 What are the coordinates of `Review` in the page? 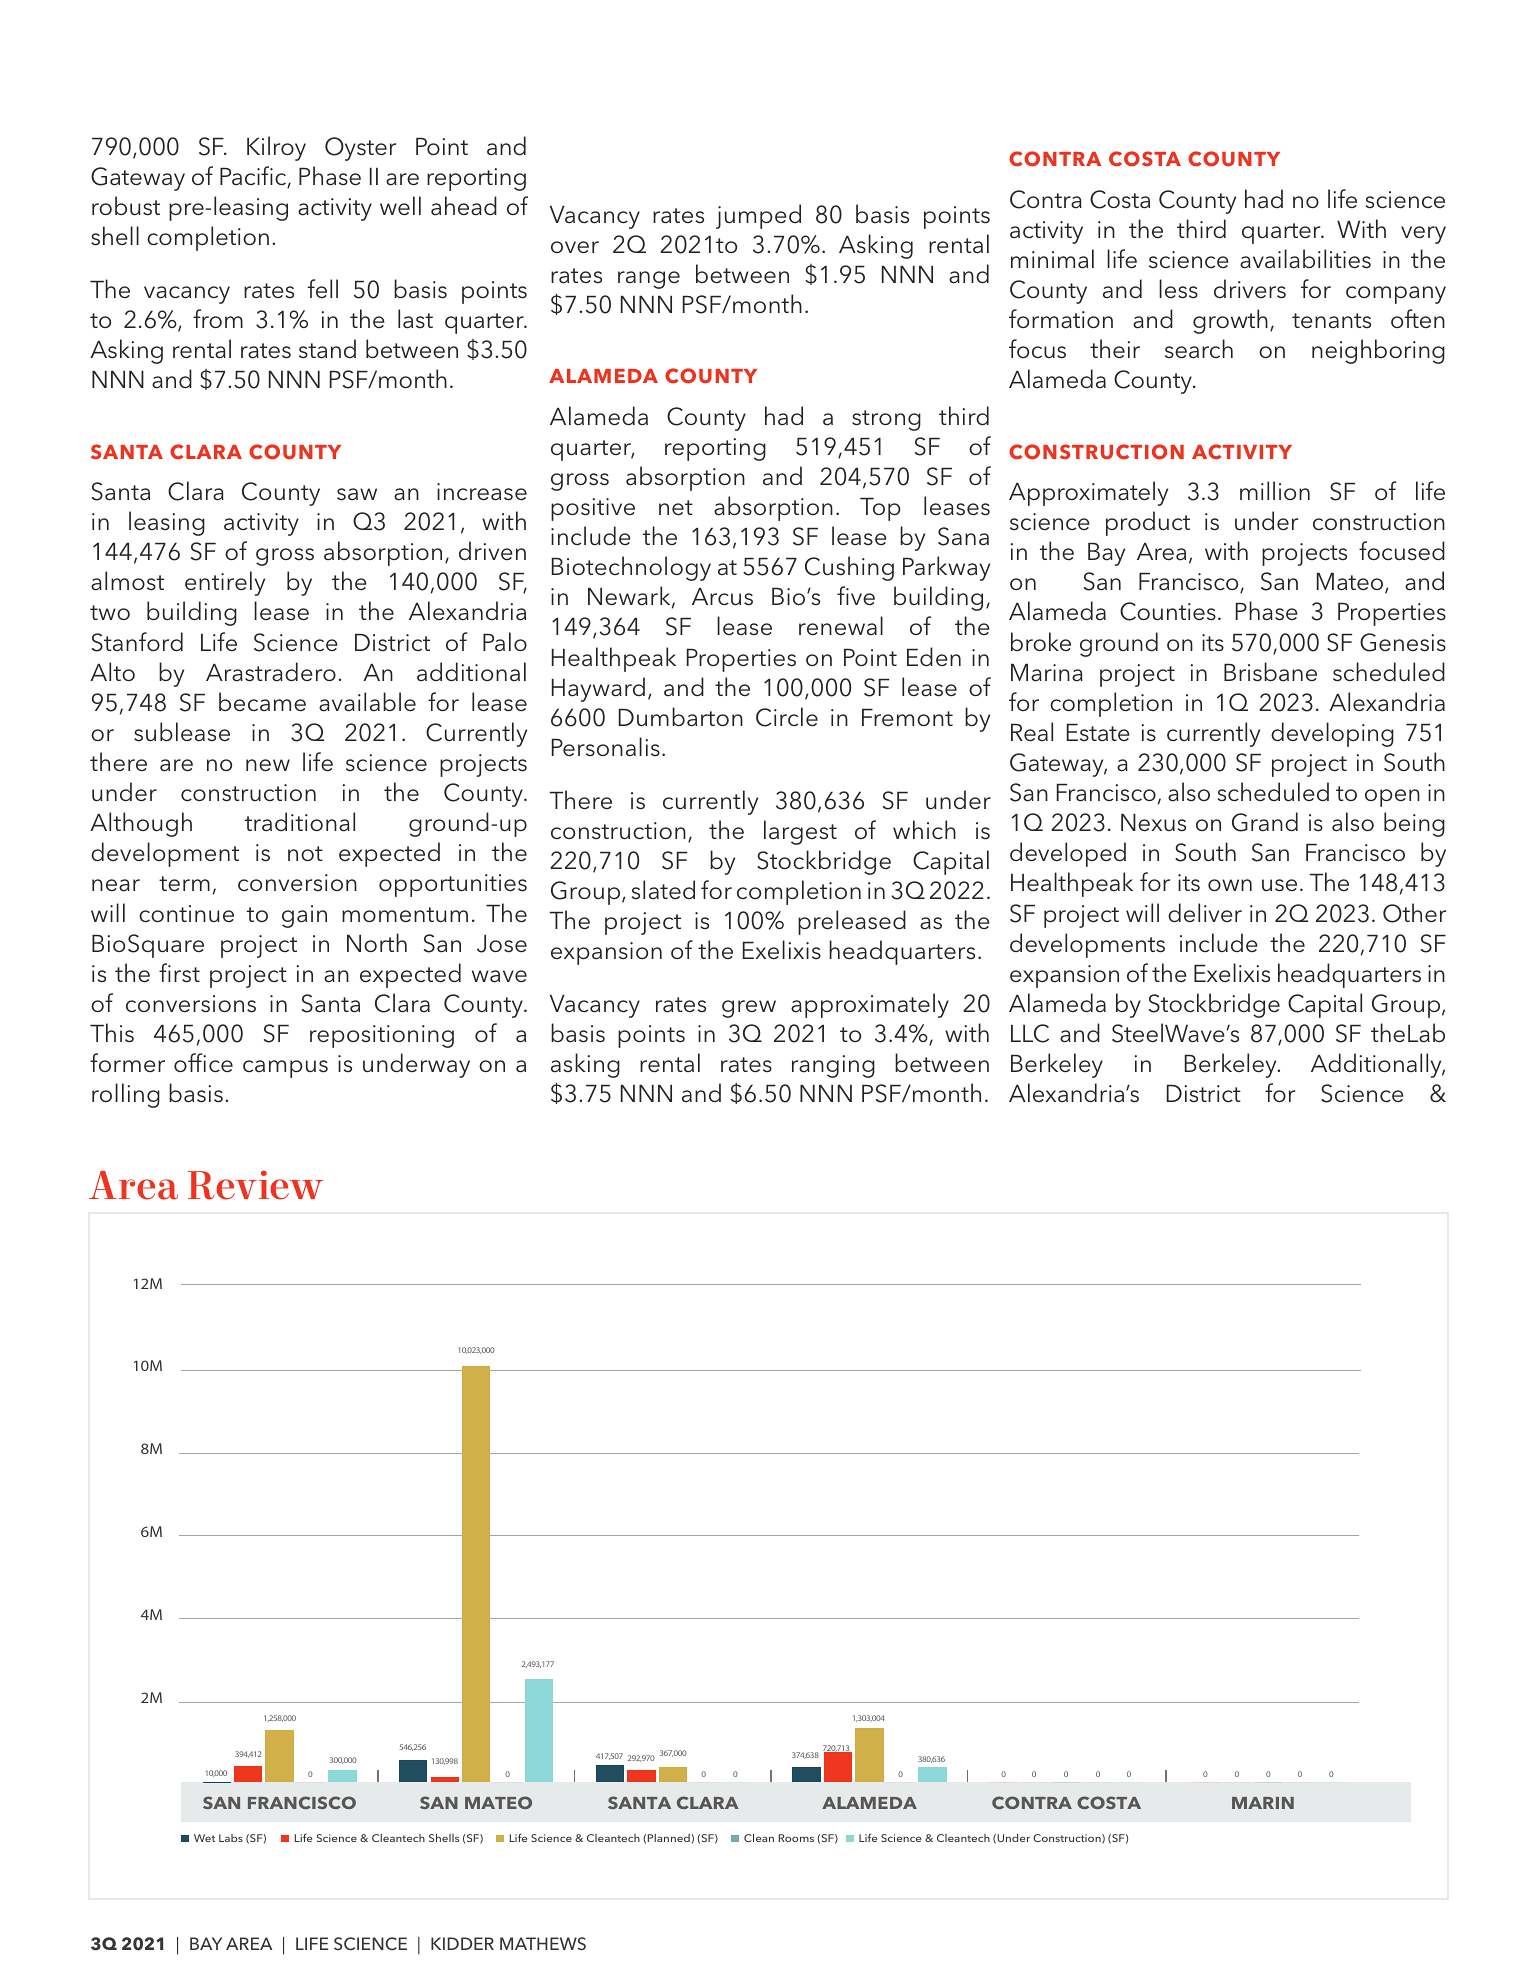 It's located at (255, 1185).
